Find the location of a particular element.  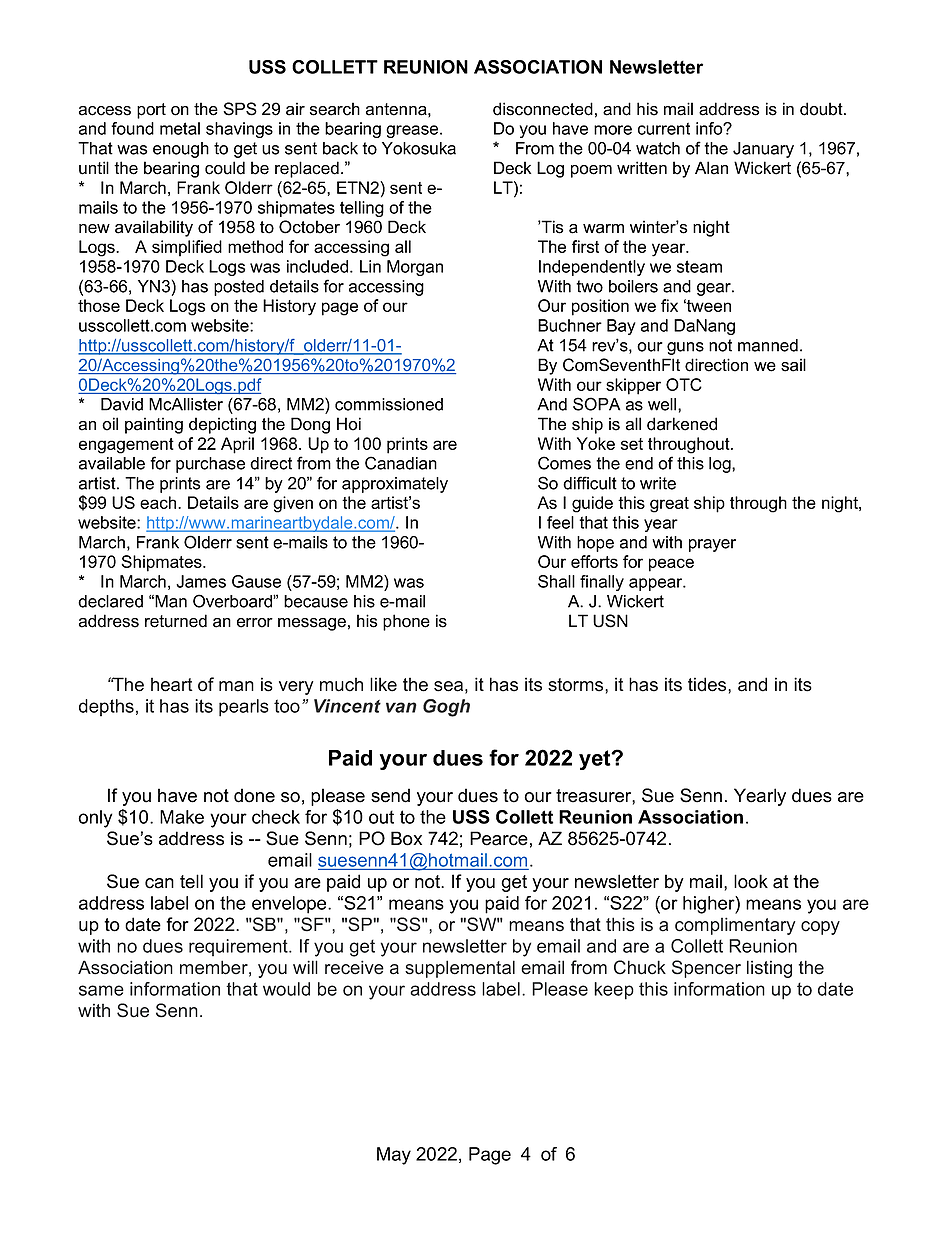

January is located at coordinates (763, 150).
